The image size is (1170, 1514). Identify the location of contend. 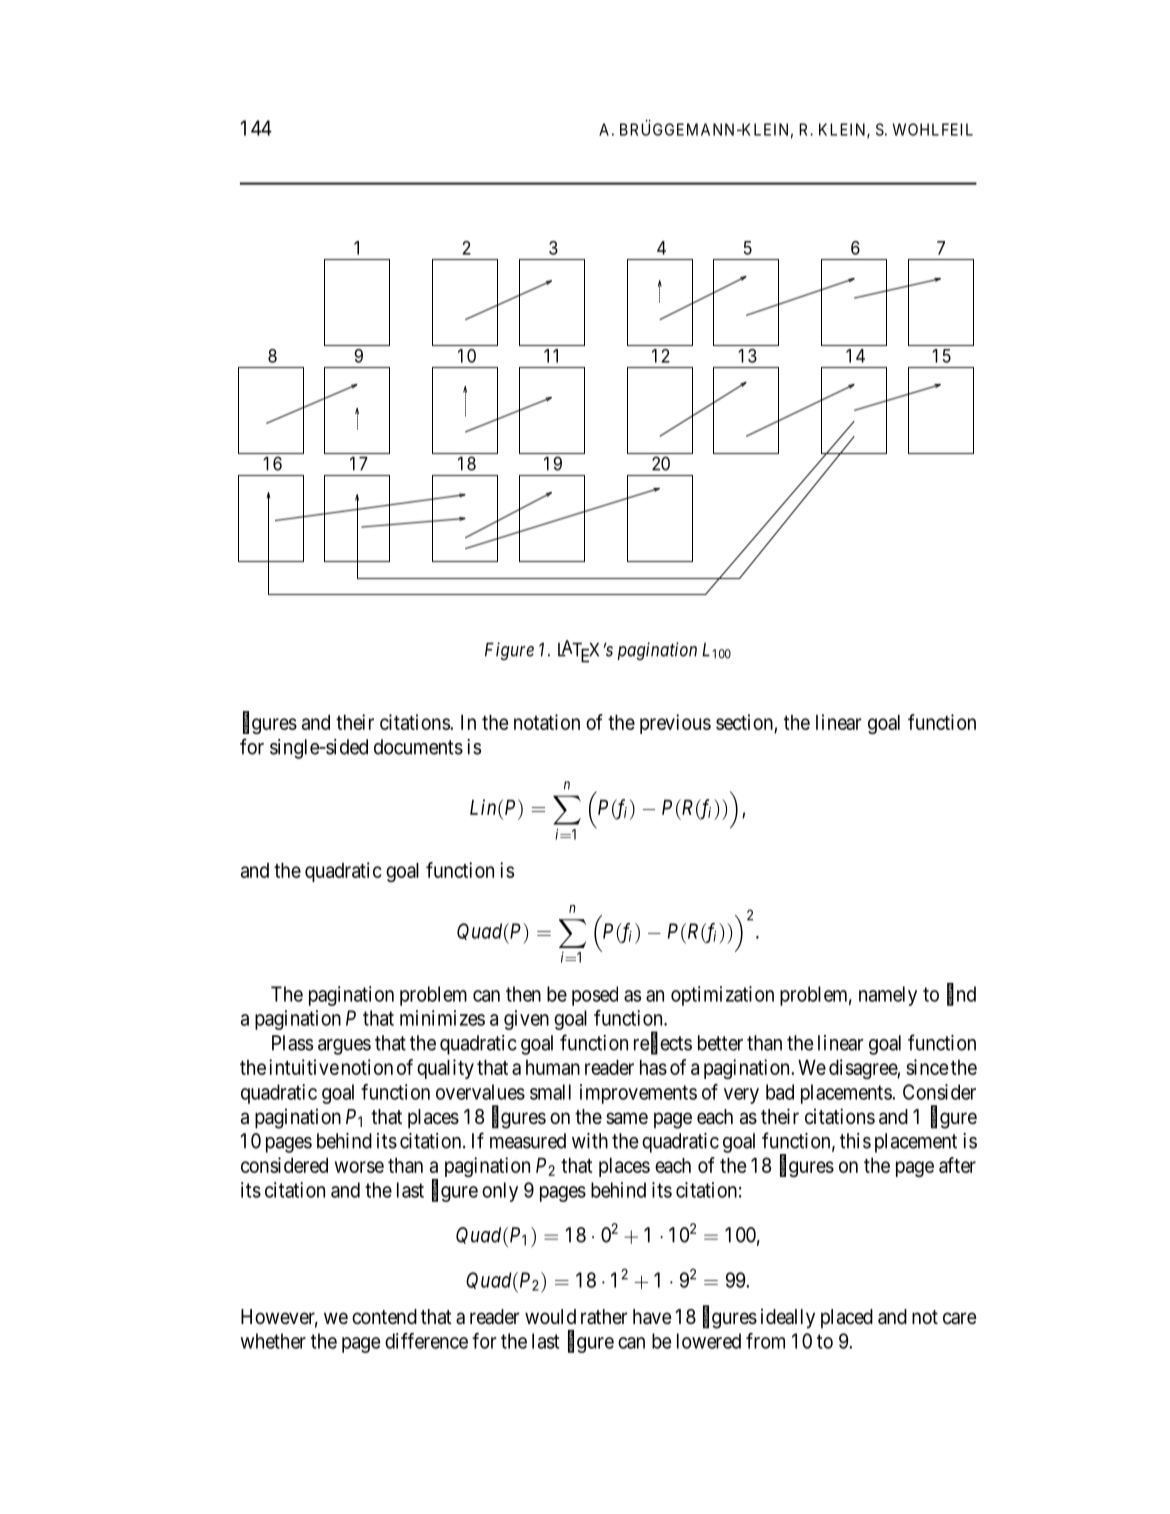
(384, 1316).
